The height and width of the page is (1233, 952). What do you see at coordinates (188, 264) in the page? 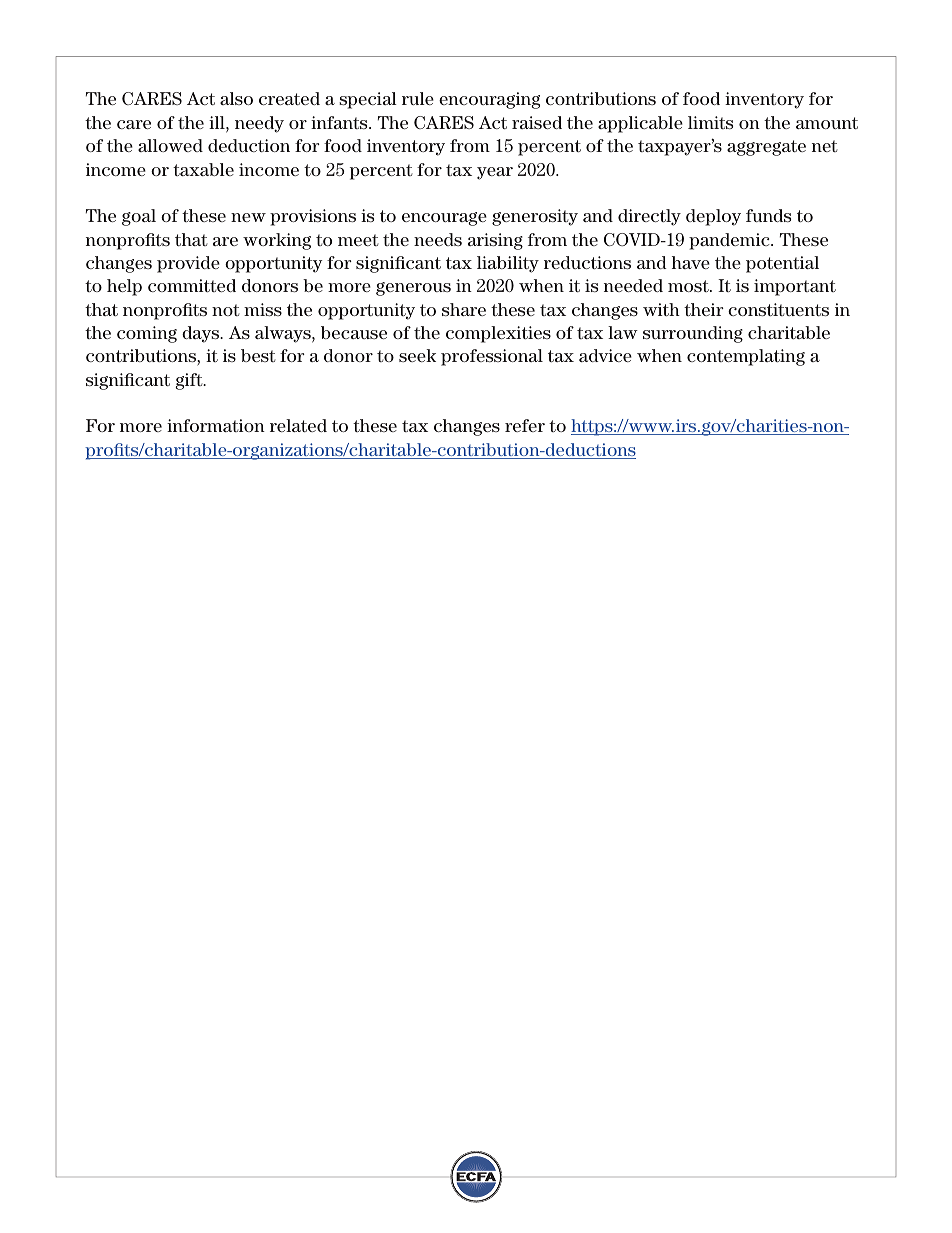
I see `provide` at bounding box center [188, 264].
